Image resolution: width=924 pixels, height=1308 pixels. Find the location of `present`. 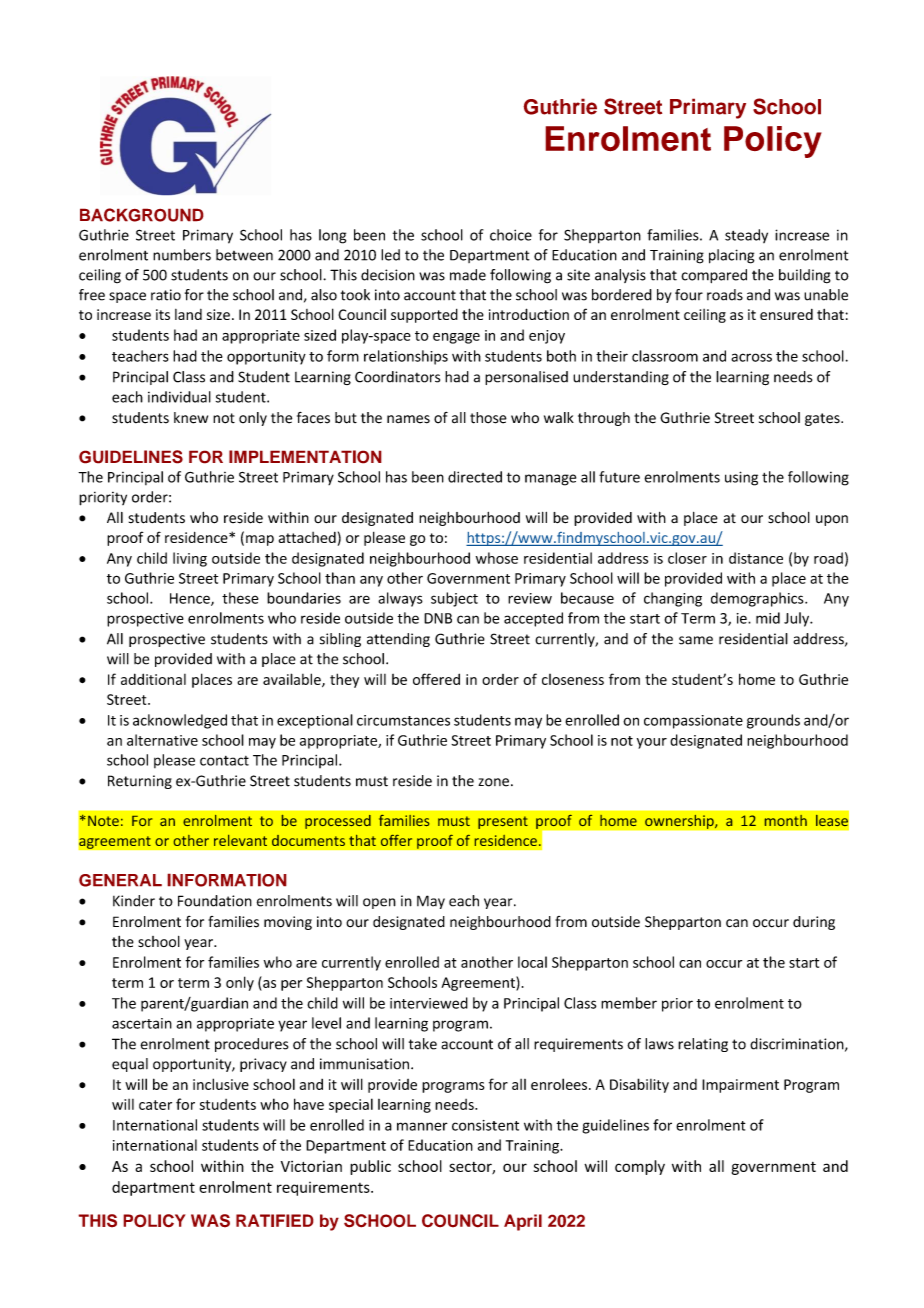

present is located at coordinates (503, 822).
